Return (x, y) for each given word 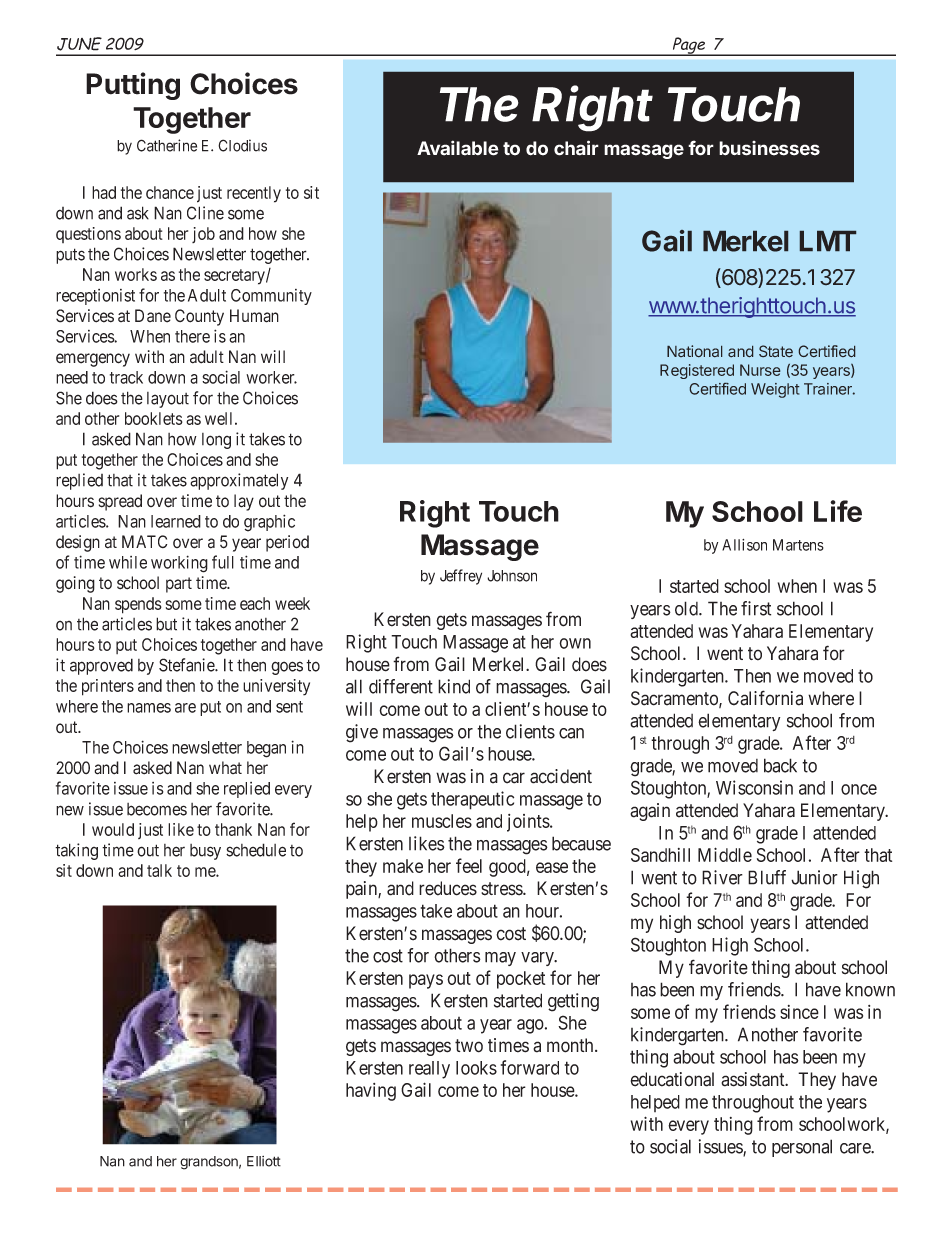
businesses (769, 148)
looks (476, 1068)
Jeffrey (461, 577)
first (756, 608)
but (166, 624)
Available (458, 148)
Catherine (167, 145)
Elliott (264, 1161)
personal (802, 1148)
